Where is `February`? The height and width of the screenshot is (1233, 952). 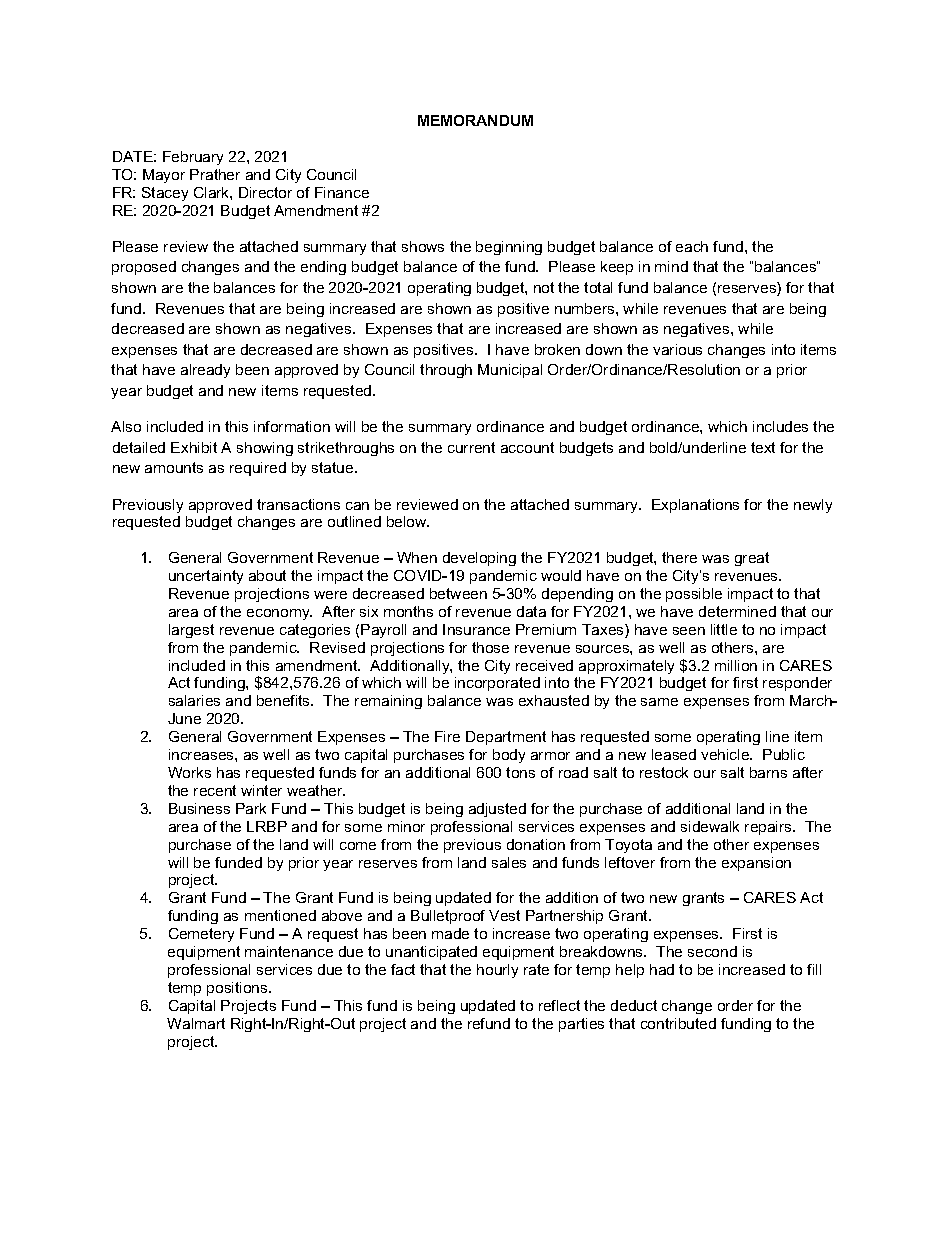
February is located at coordinates (193, 158).
